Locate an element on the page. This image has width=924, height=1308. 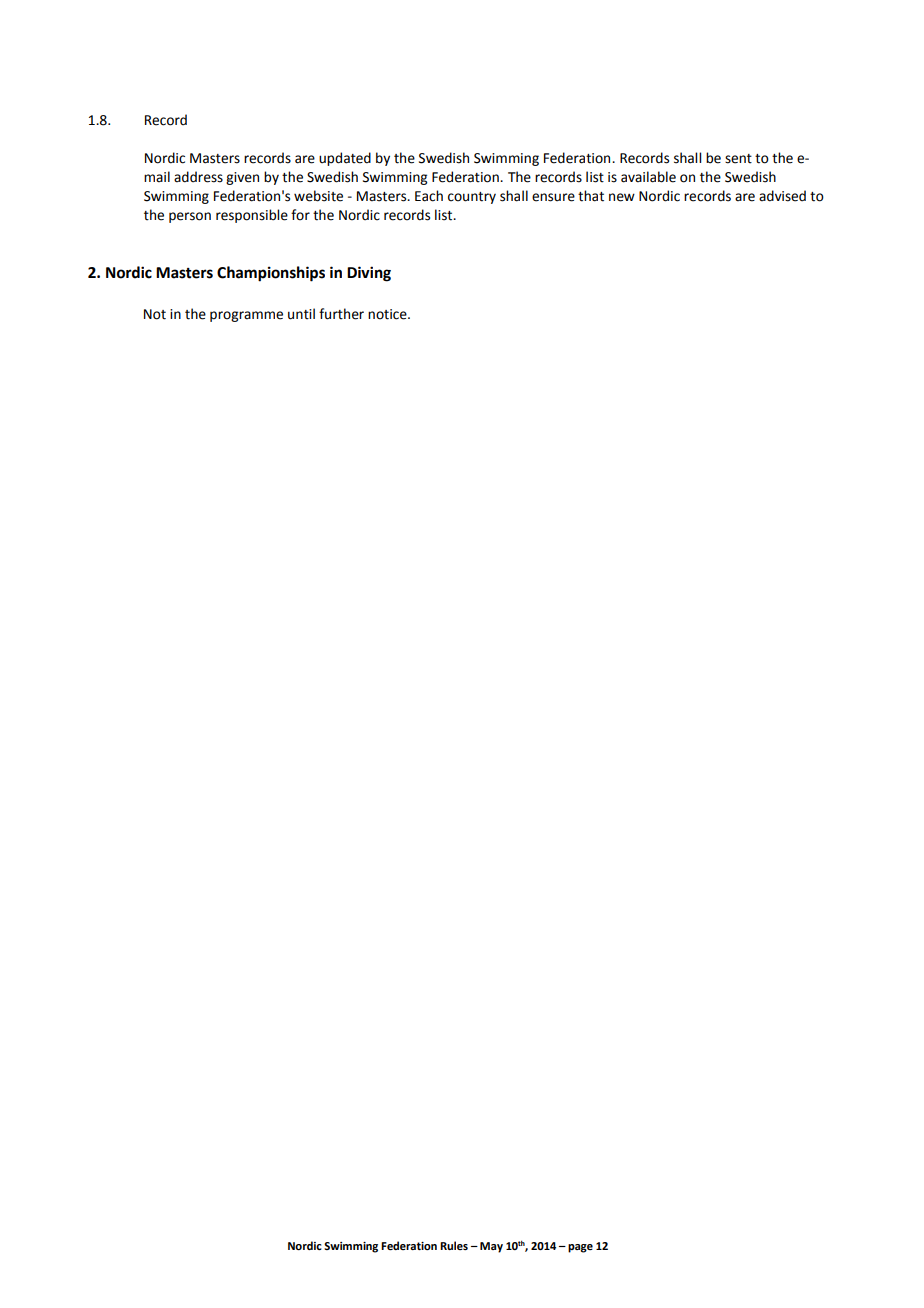
Rules is located at coordinates (454, 1245).
